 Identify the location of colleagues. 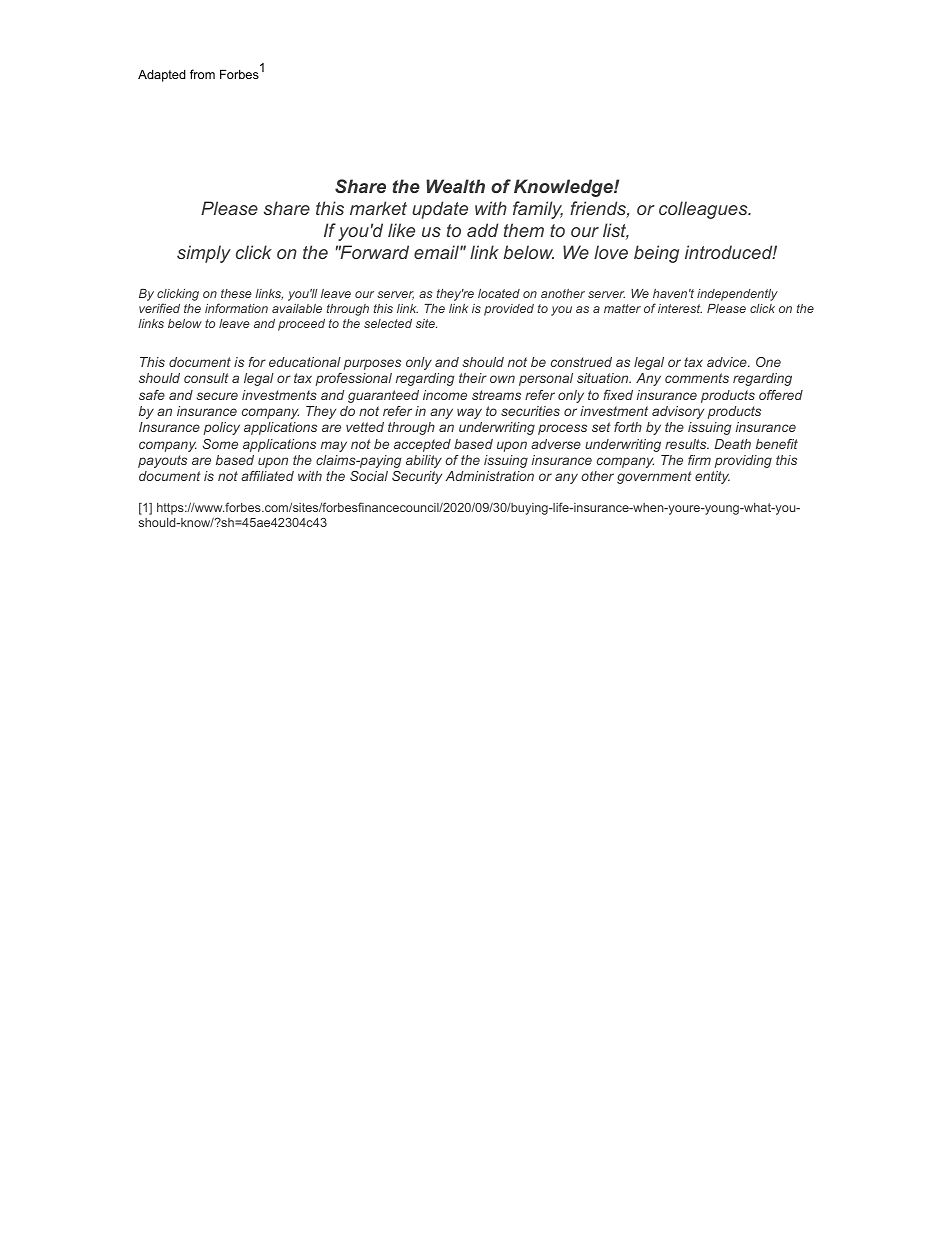
(704, 210).
